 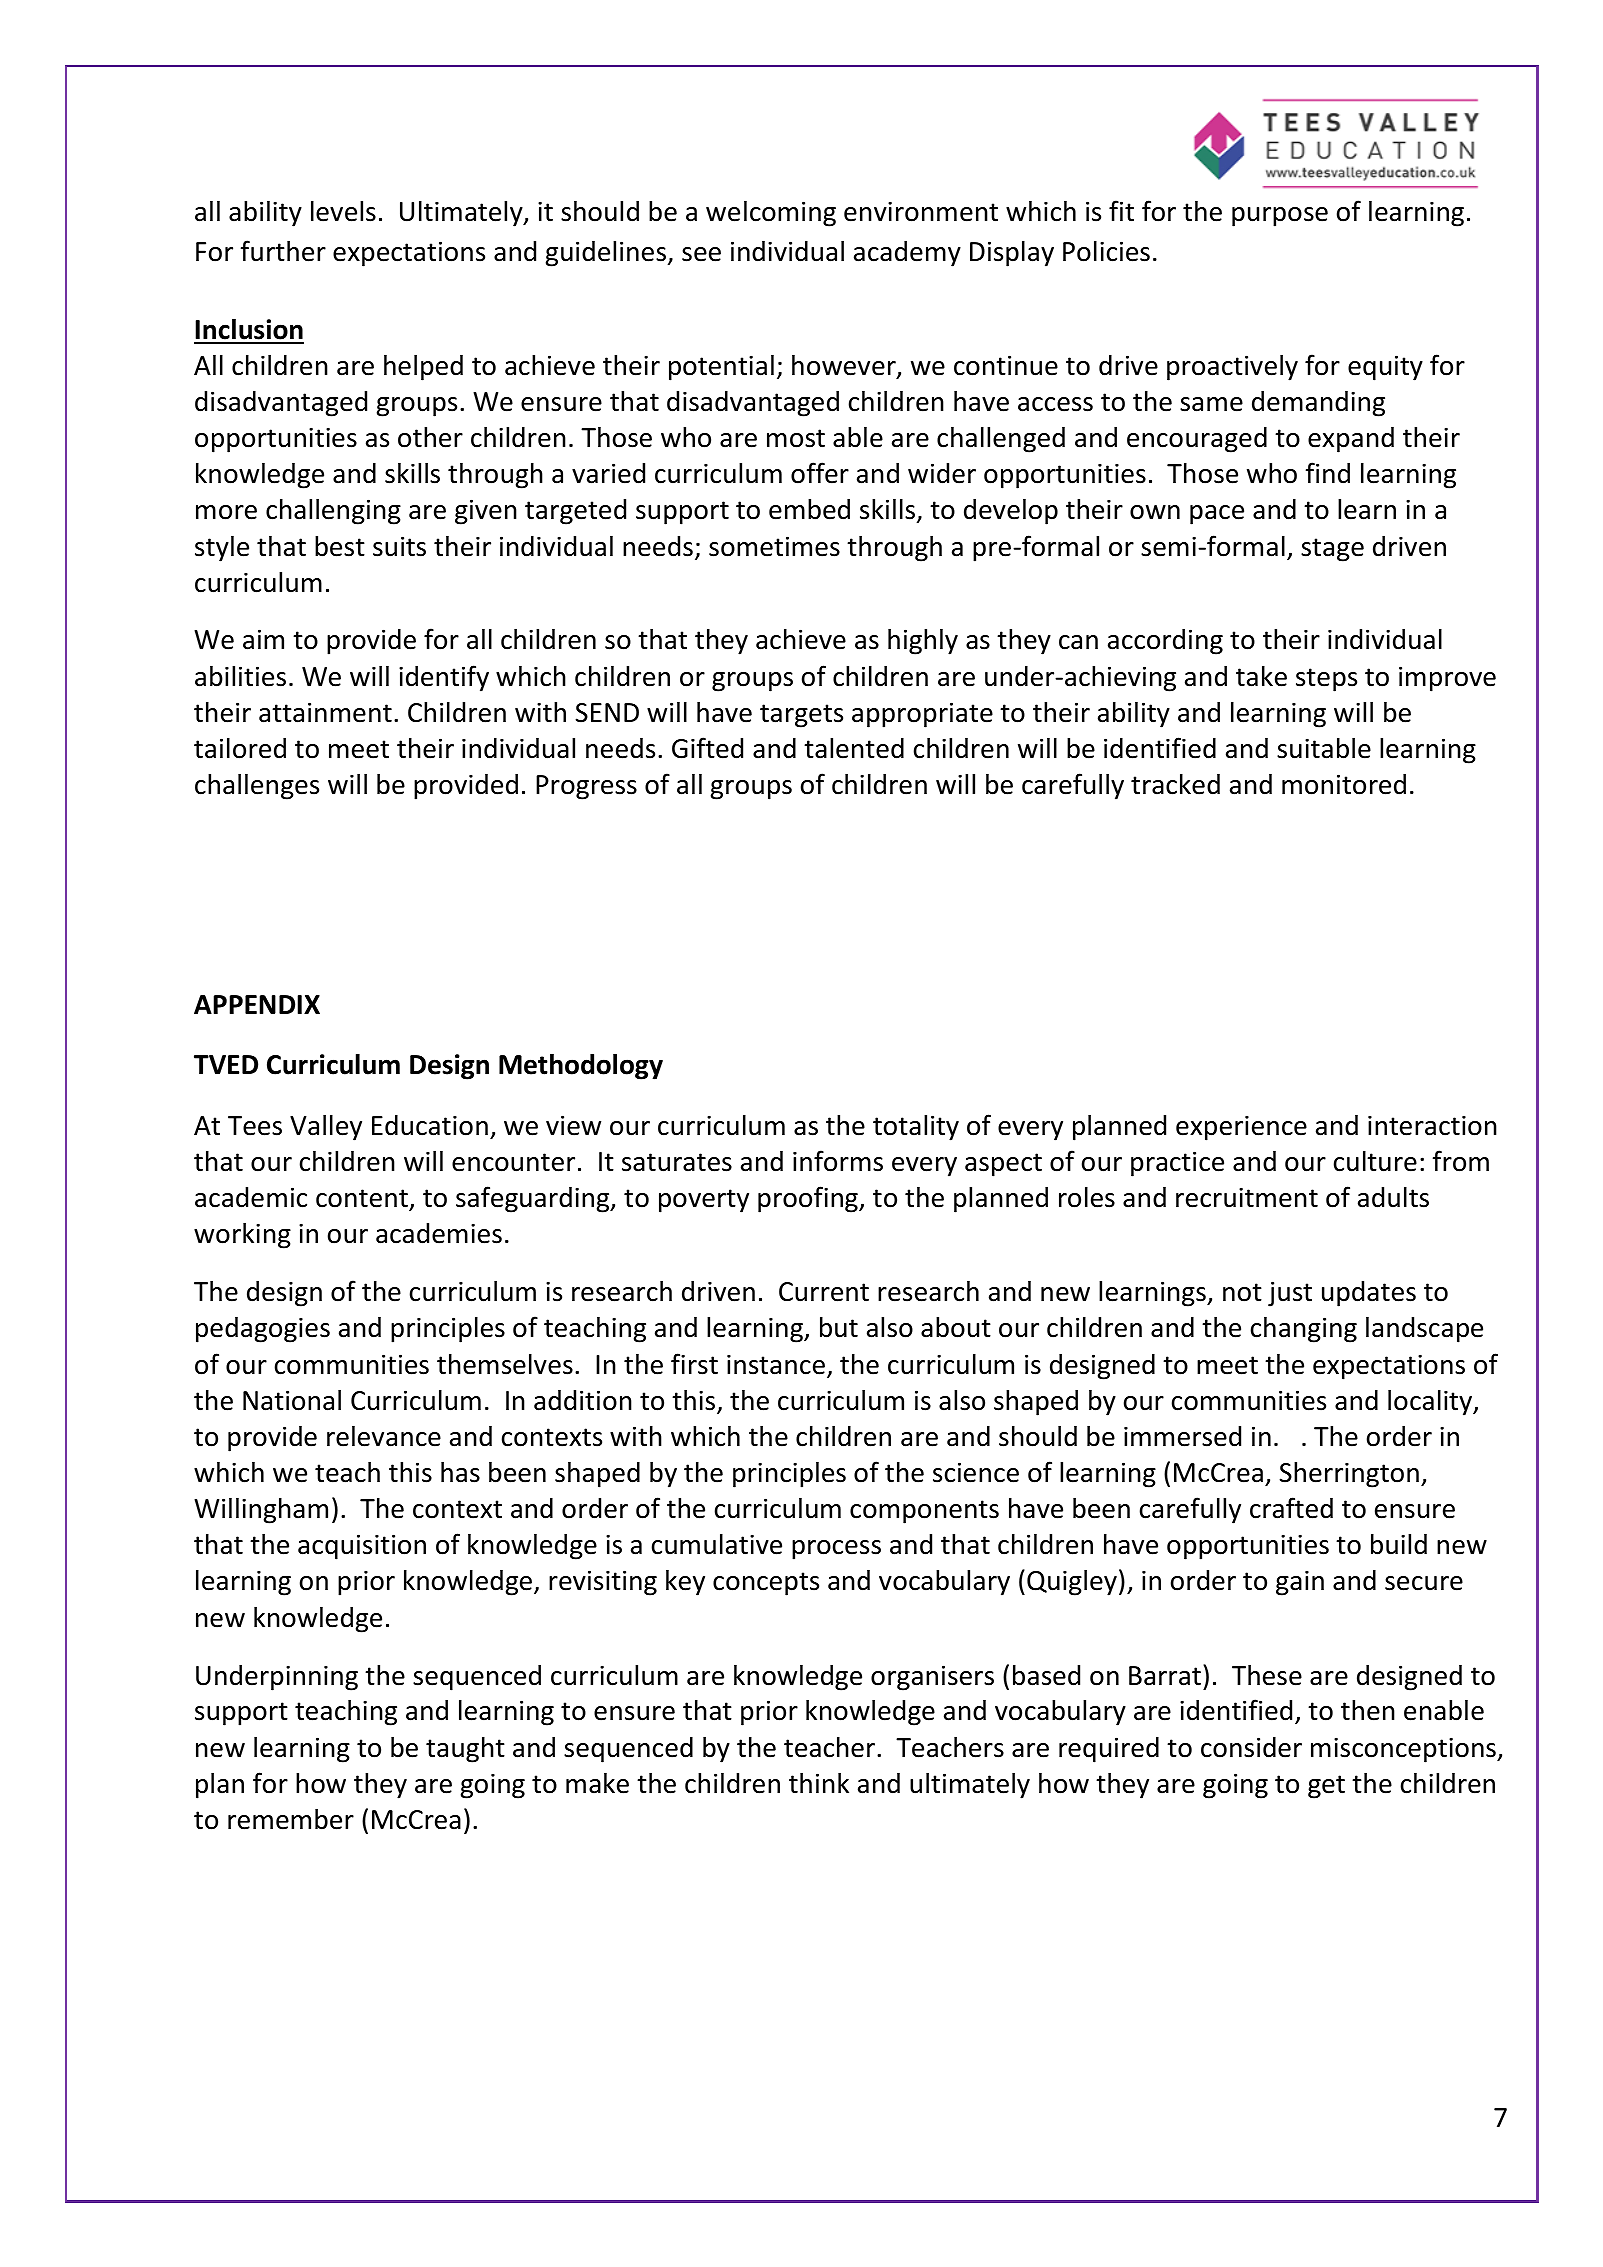 I want to click on relevance, so click(x=384, y=1436).
